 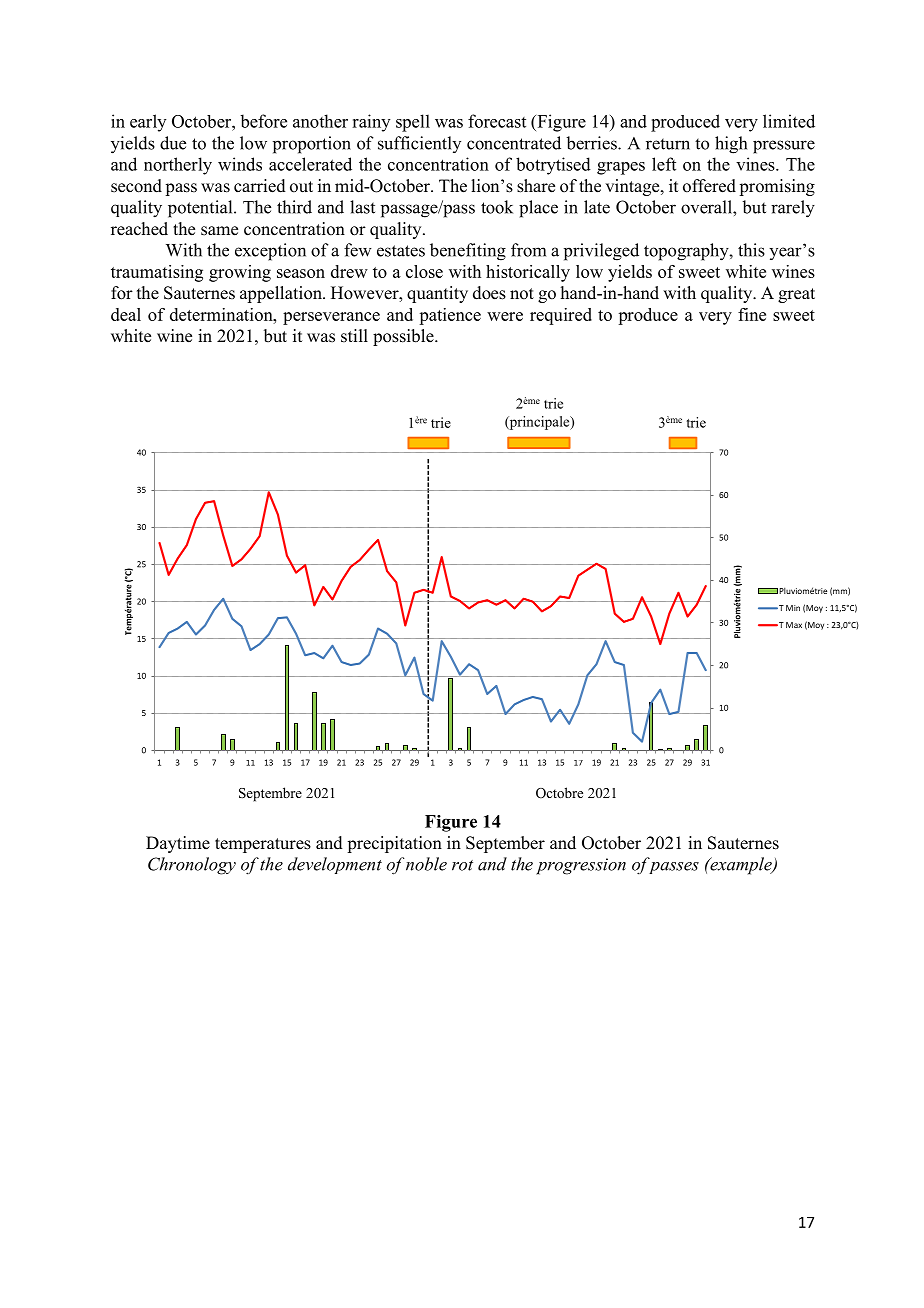 What do you see at coordinates (731, 145) in the document?
I see `high` at bounding box center [731, 145].
